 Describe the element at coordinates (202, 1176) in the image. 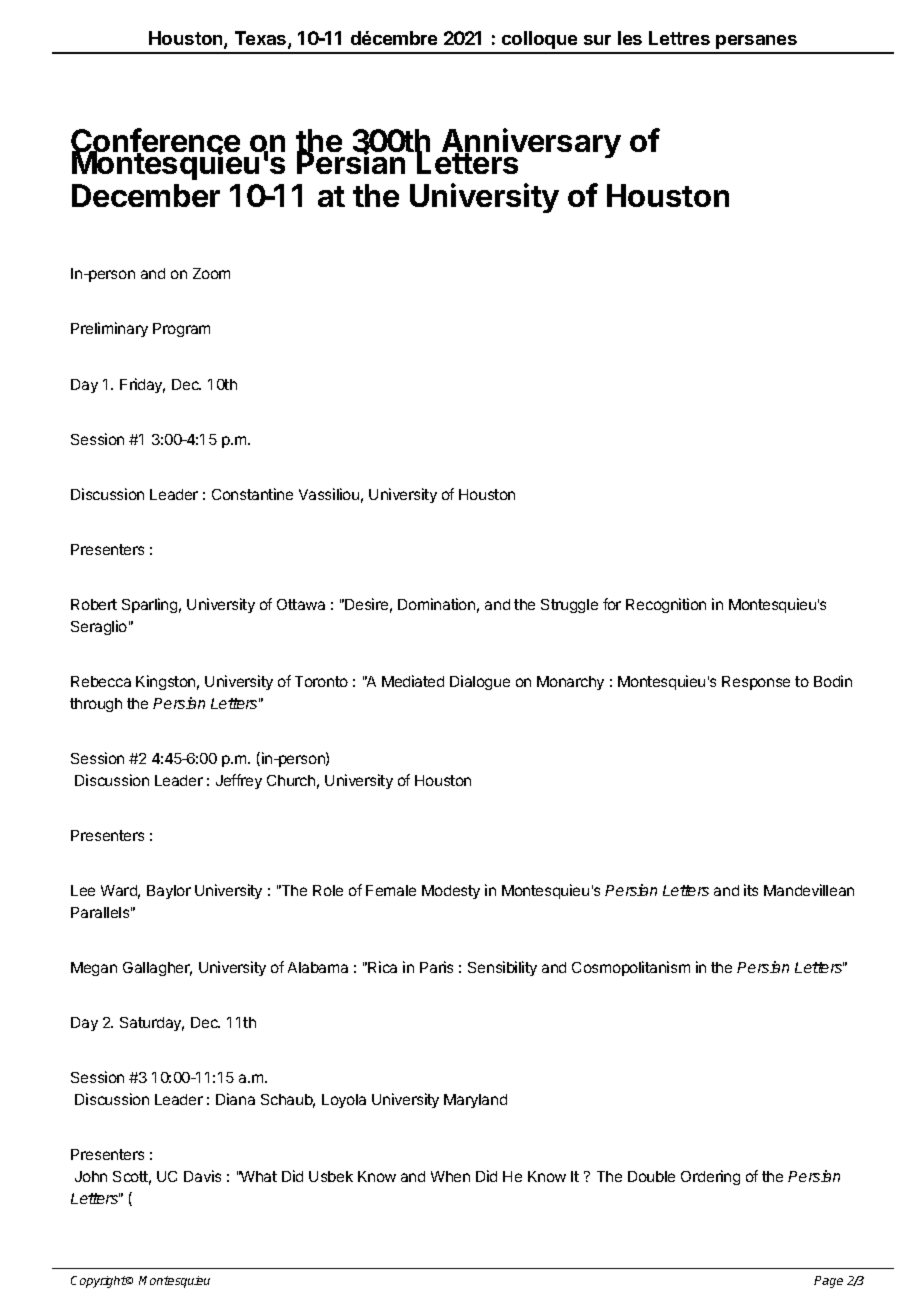

I see `Davis` at that location.
